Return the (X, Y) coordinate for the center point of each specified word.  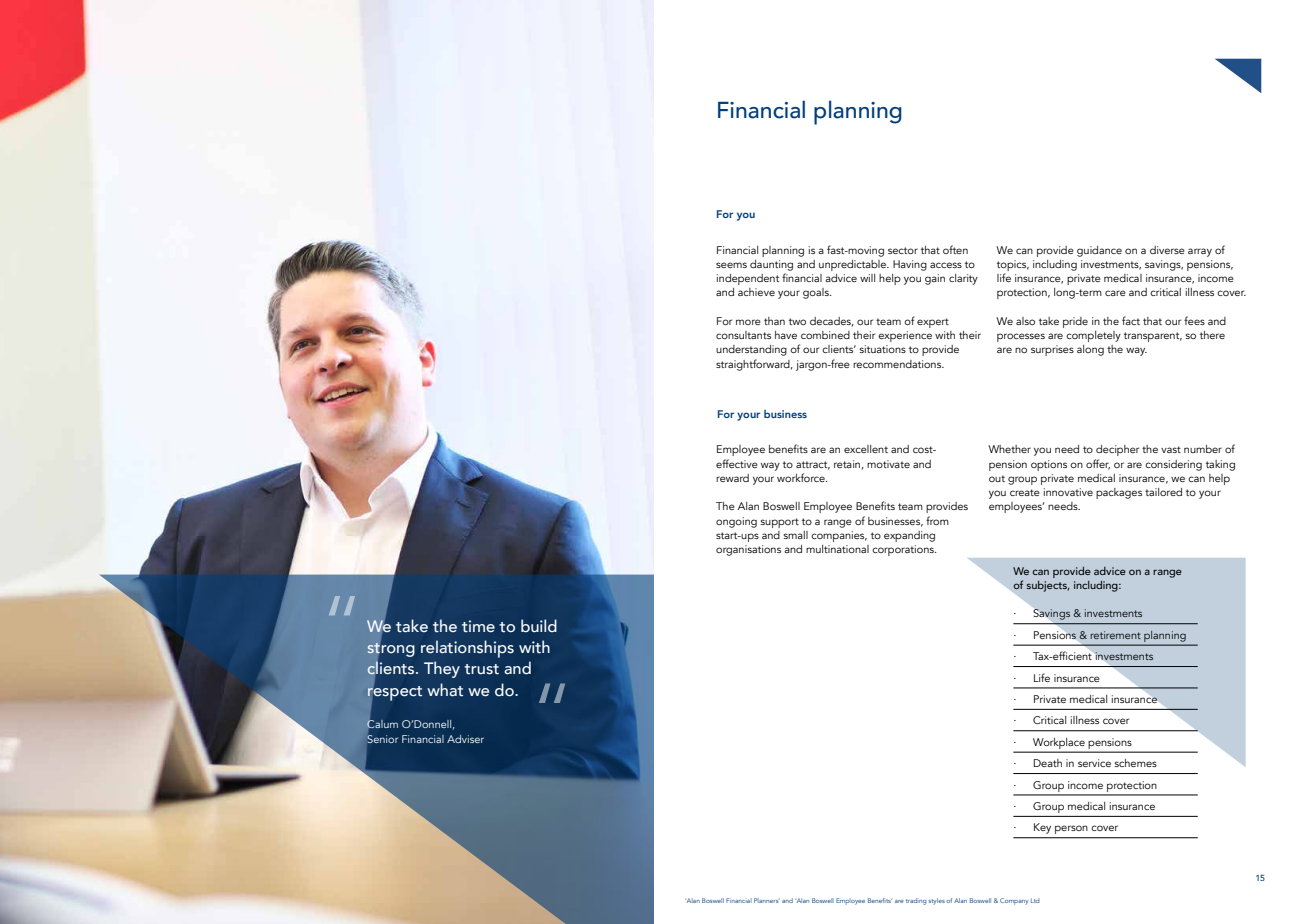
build (539, 625)
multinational (837, 549)
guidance (1099, 251)
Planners (767, 900)
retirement (1115, 635)
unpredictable (854, 265)
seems (731, 265)
